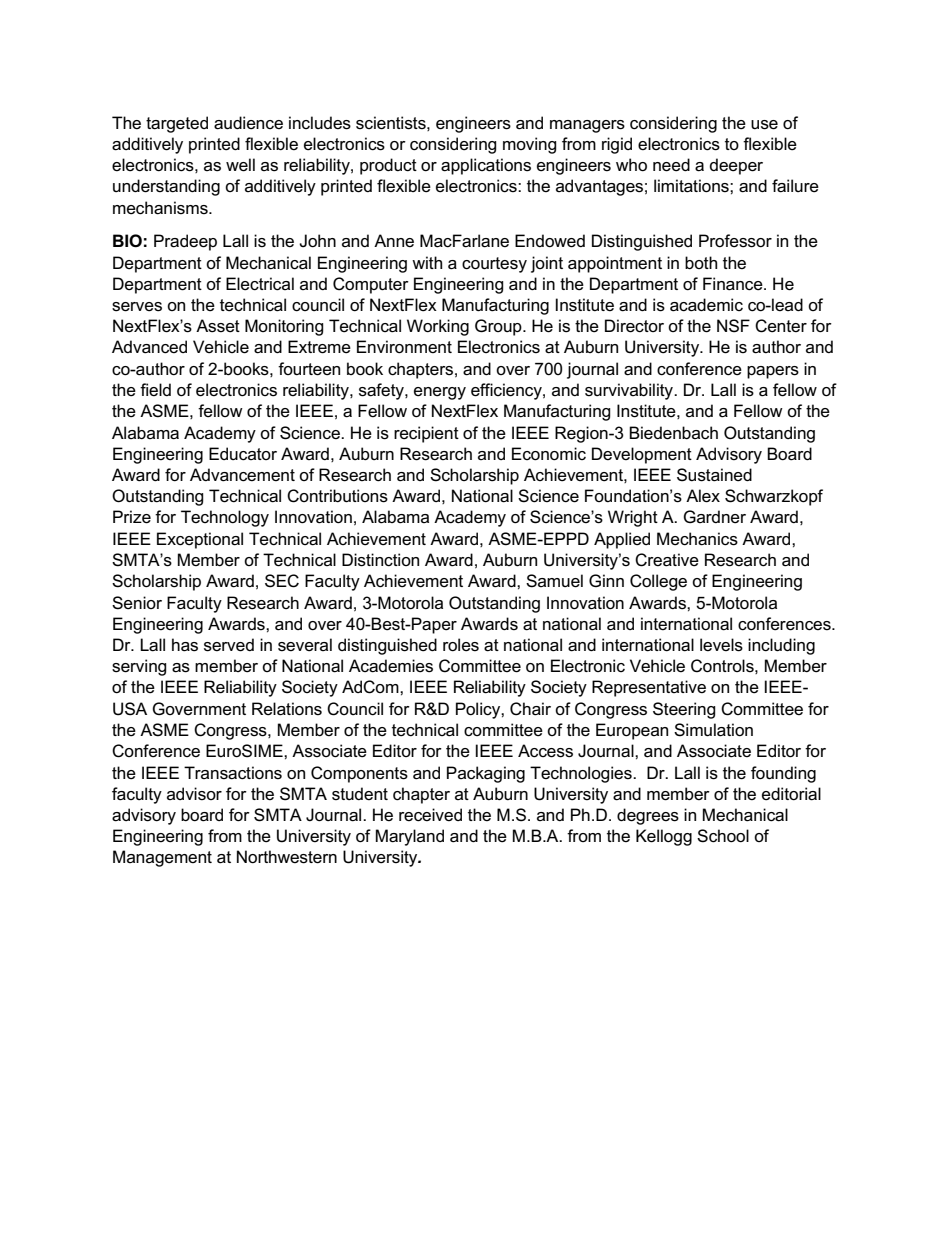 The height and width of the document is (1233, 952). I want to click on received, so click(430, 815).
